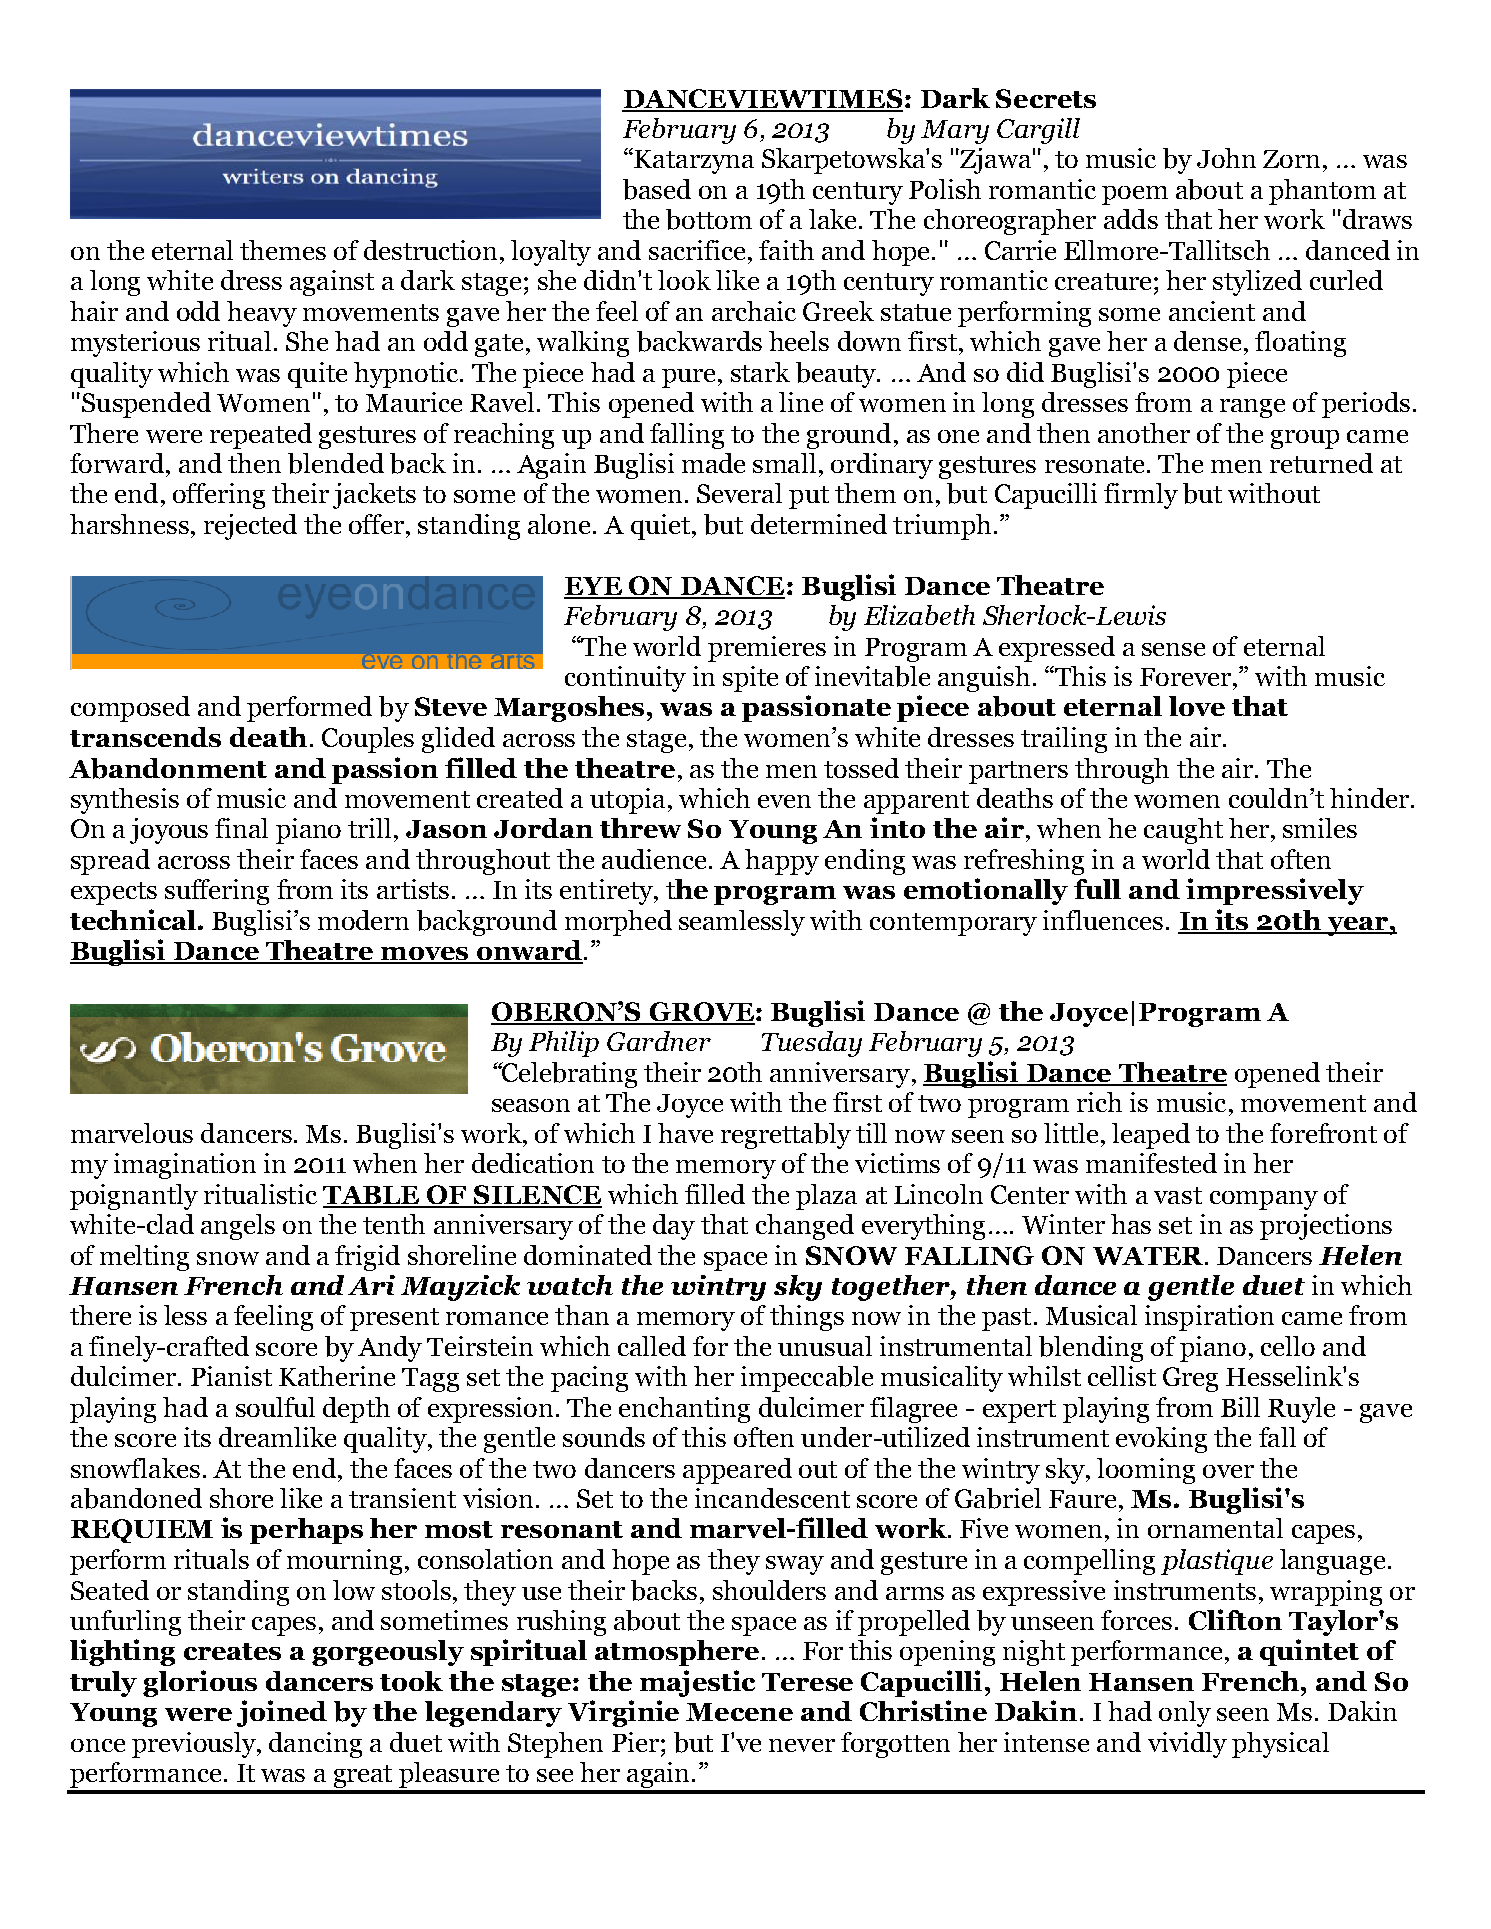  What do you see at coordinates (1275, 891) in the image?
I see `impressively` at bounding box center [1275, 891].
